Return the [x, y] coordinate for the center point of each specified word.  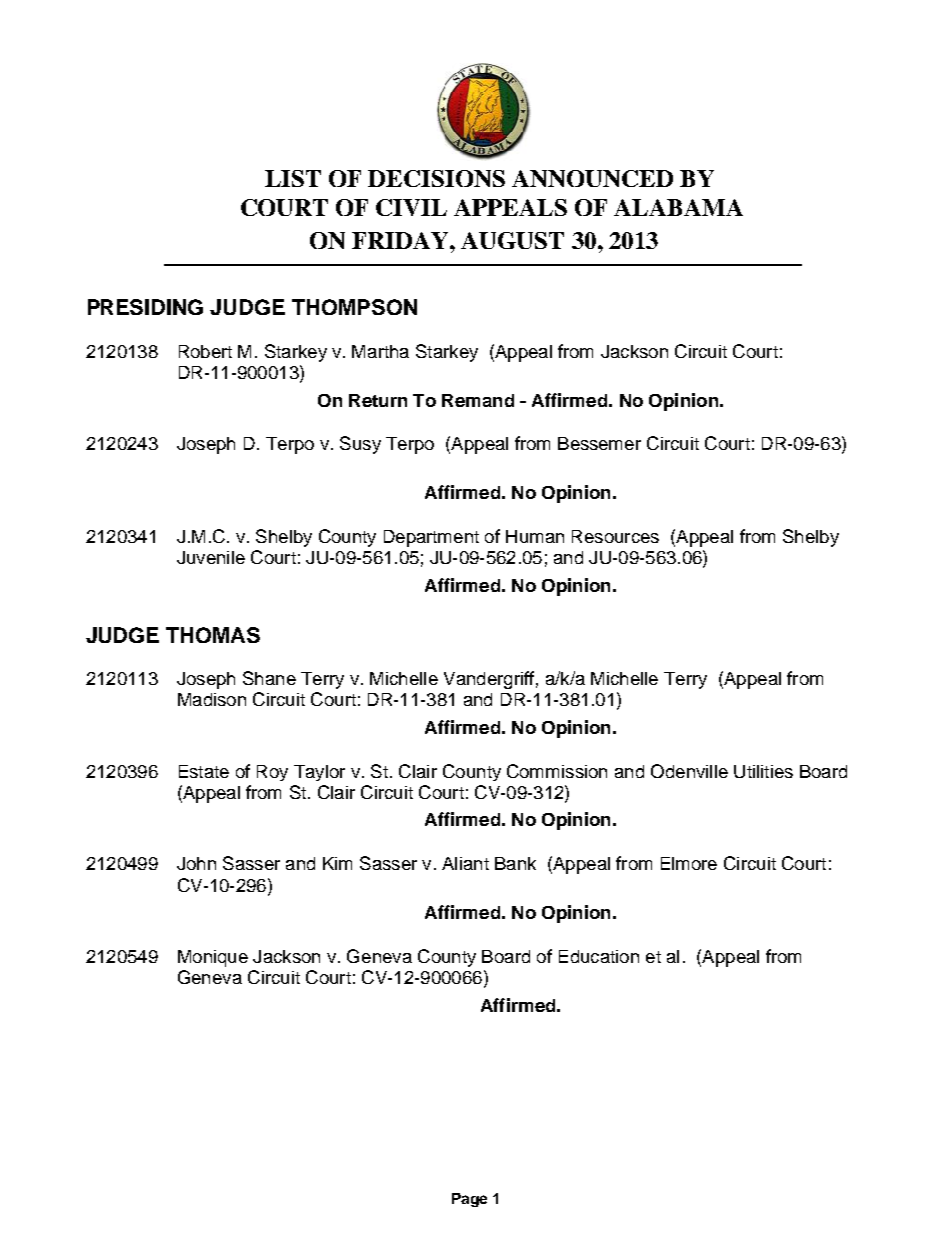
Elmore [689, 863]
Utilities [763, 771]
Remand [478, 400]
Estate [204, 771]
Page [469, 1200]
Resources [615, 536]
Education [599, 956]
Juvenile [211, 557]
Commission [557, 771]
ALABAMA [678, 207]
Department [431, 538]
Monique [213, 958]
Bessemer [599, 443]
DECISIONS [436, 178]
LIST [293, 178]
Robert [205, 351]
